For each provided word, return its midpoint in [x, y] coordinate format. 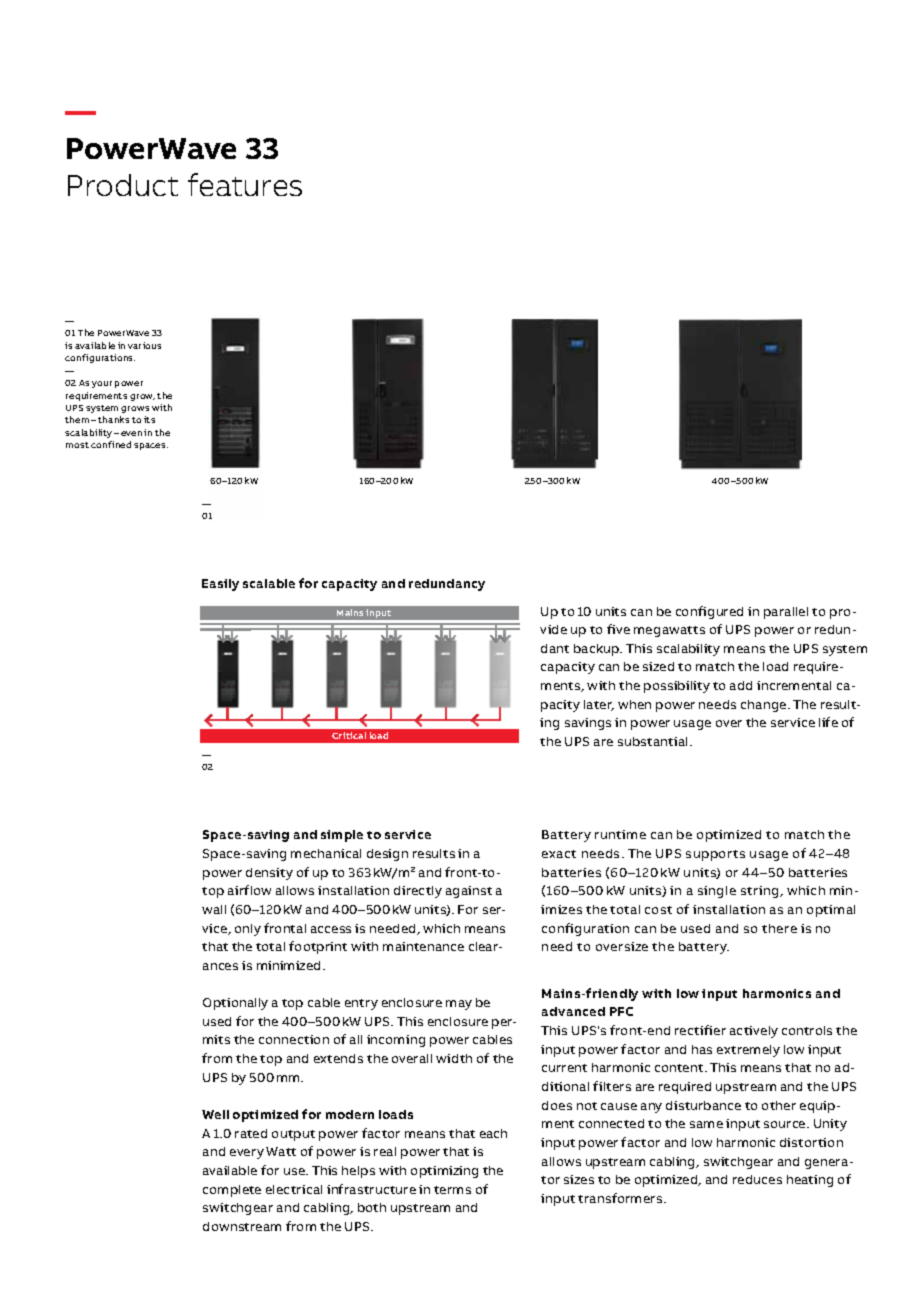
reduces [757, 1179]
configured [709, 612]
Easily [220, 585]
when [634, 704]
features [245, 184]
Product [123, 185]
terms [452, 1190]
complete [232, 1191]
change [765, 706]
